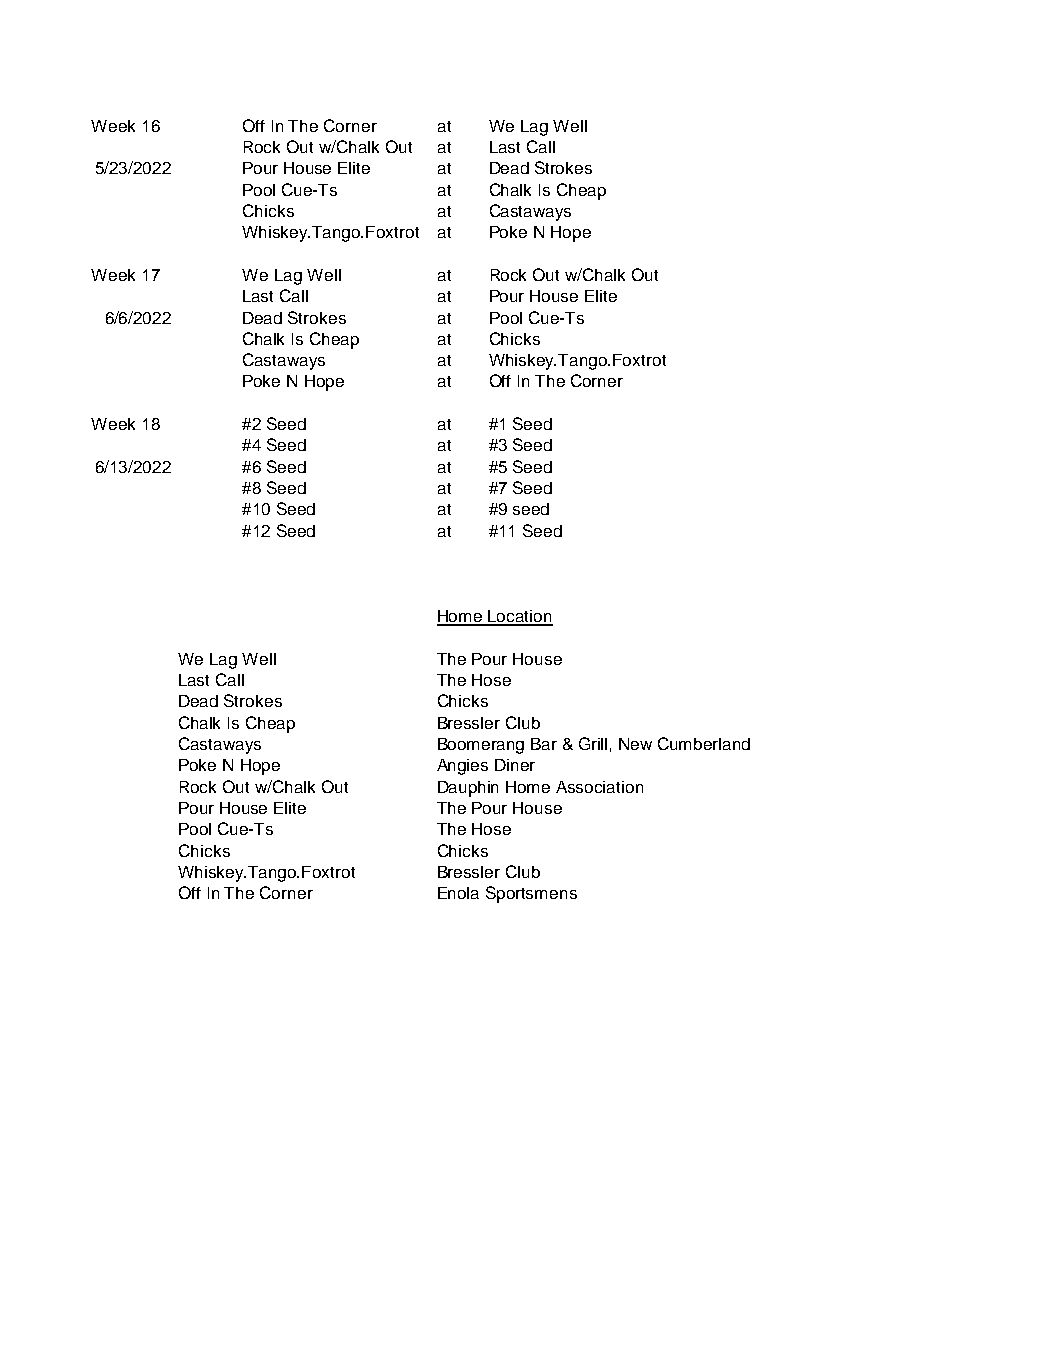 The height and width of the screenshot is (1366, 1056). I want to click on Association, so click(599, 787).
